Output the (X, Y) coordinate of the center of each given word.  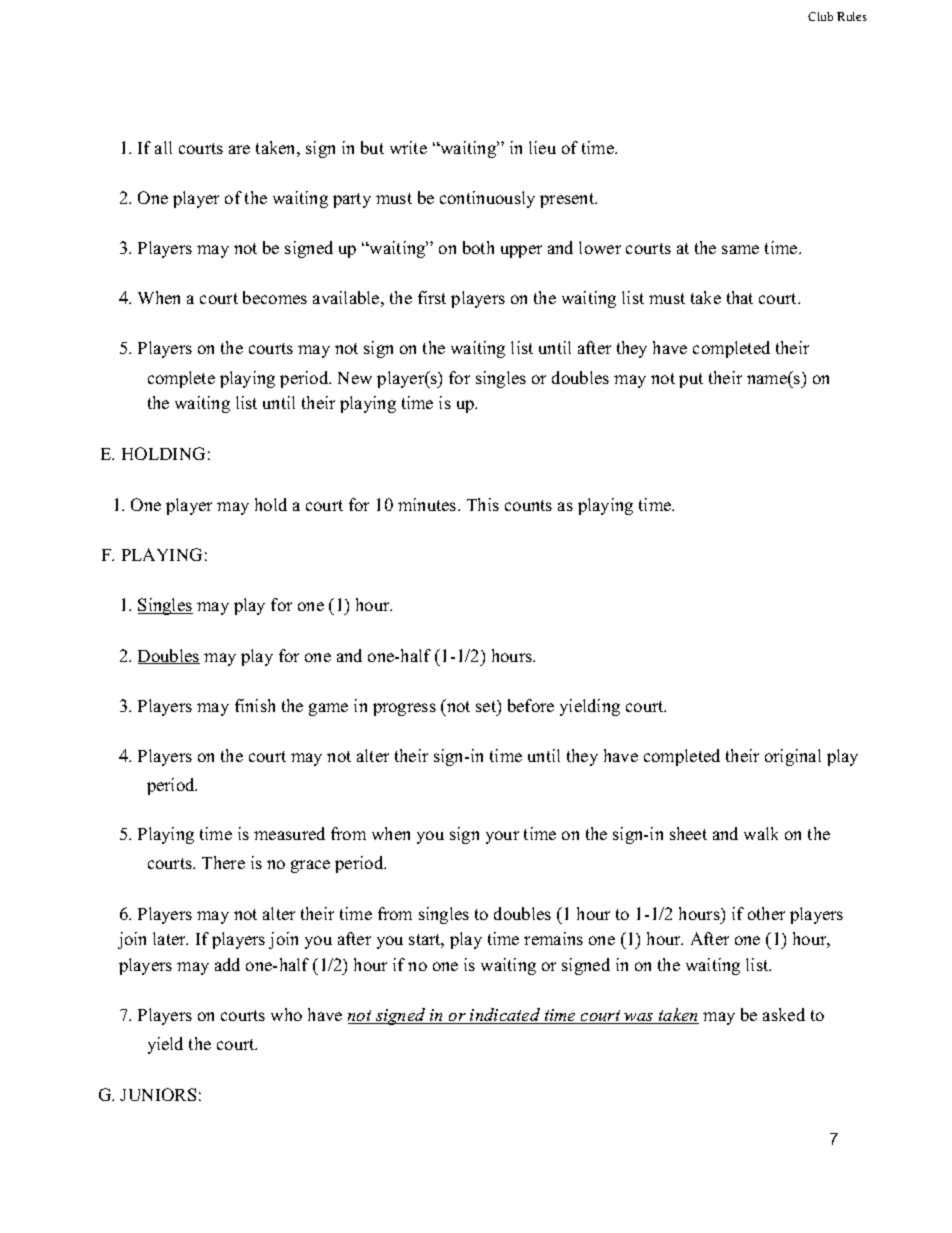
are (239, 149)
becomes (275, 297)
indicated (505, 1016)
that (740, 297)
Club (820, 16)
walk (761, 833)
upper (521, 251)
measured (289, 833)
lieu (542, 147)
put (691, 380)
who (286, 1014)
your (502, 837)
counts (528, 505)
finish (255, 705)
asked (784, 1014)
